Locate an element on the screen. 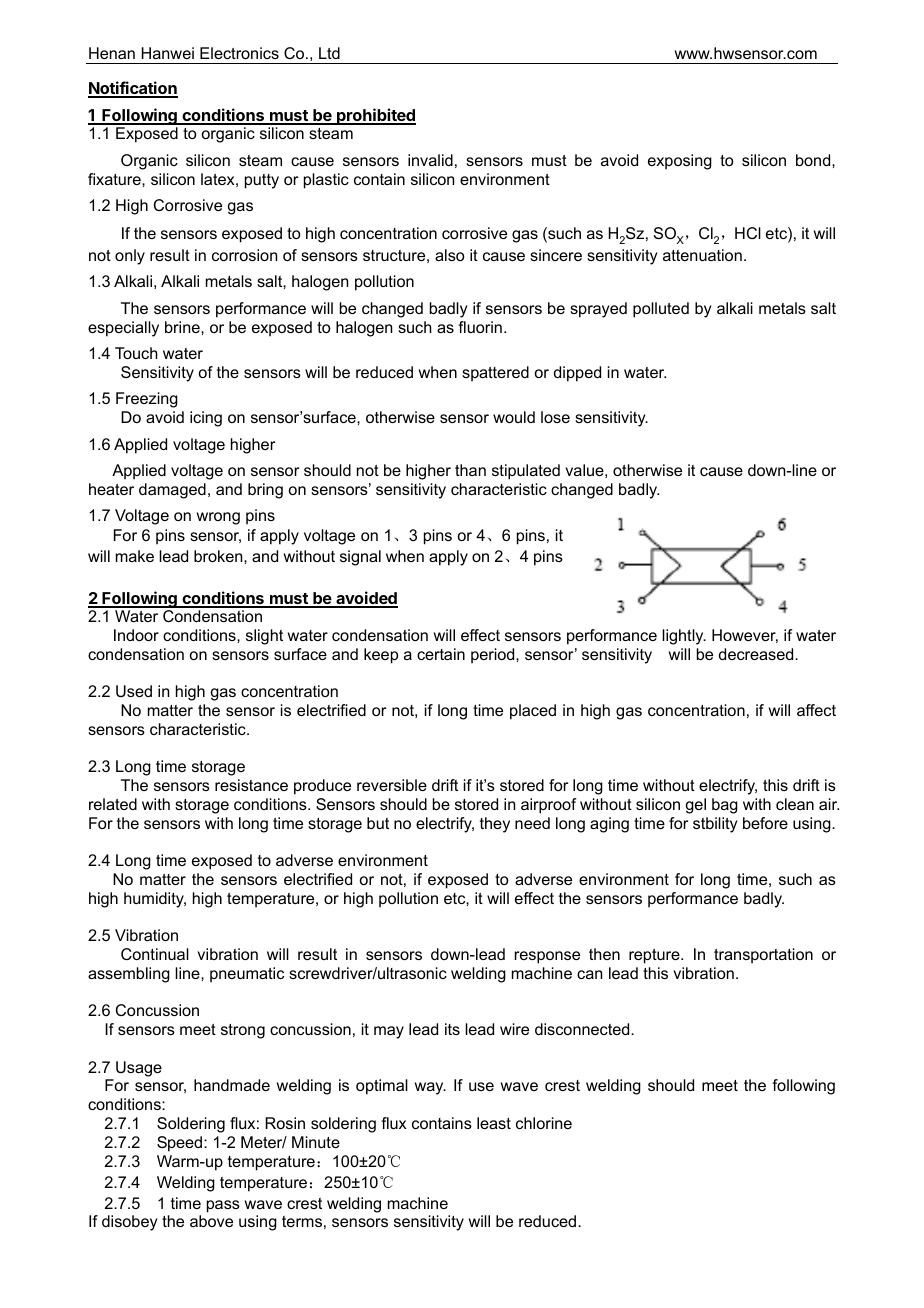 The width and height of the screenshot is (924, 1308). exposing is located at coordinates (680, 162).
